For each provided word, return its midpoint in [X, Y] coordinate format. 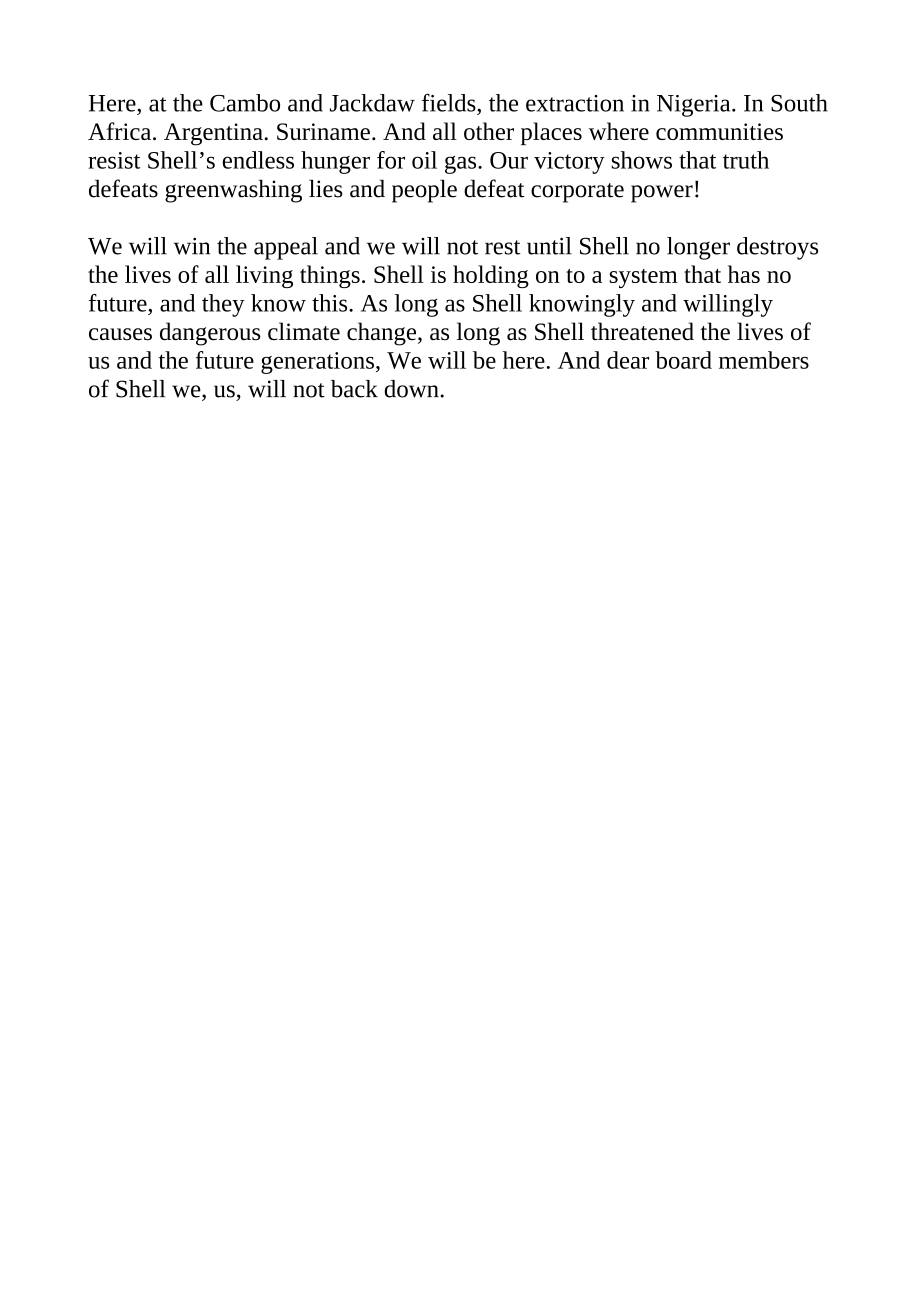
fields [450, 102]
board [683, 360]
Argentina [213, 134]
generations [317, 363]
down [411, 389]
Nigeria [695, 106]
